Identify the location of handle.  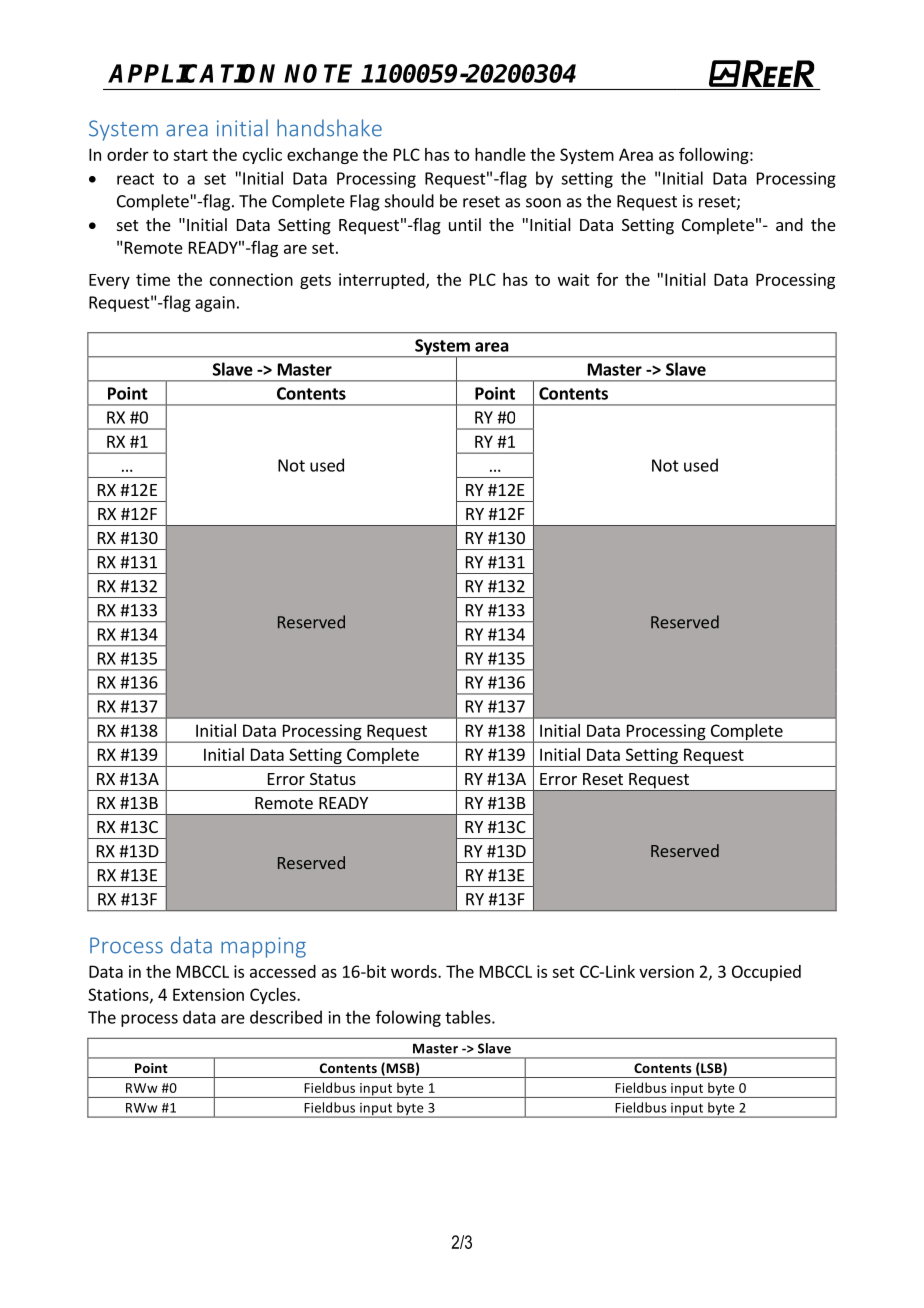
(500, 154).
